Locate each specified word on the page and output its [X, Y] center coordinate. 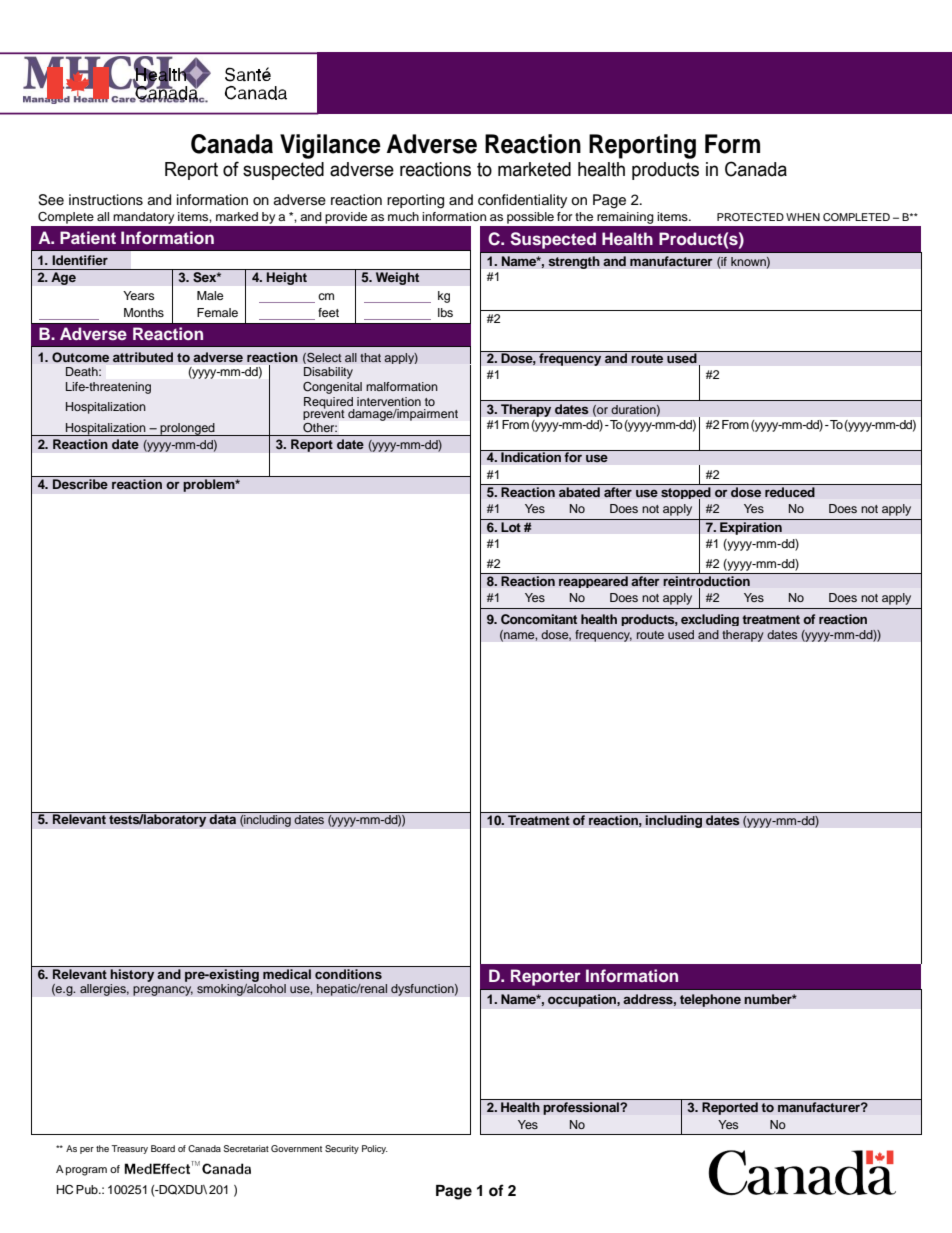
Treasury [129, 1149]
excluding [710, 620]
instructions [106, 200]
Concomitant [539, 619]
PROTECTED [750, 217]
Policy [375, 1149]
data [223, 818]
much [403, 216]
